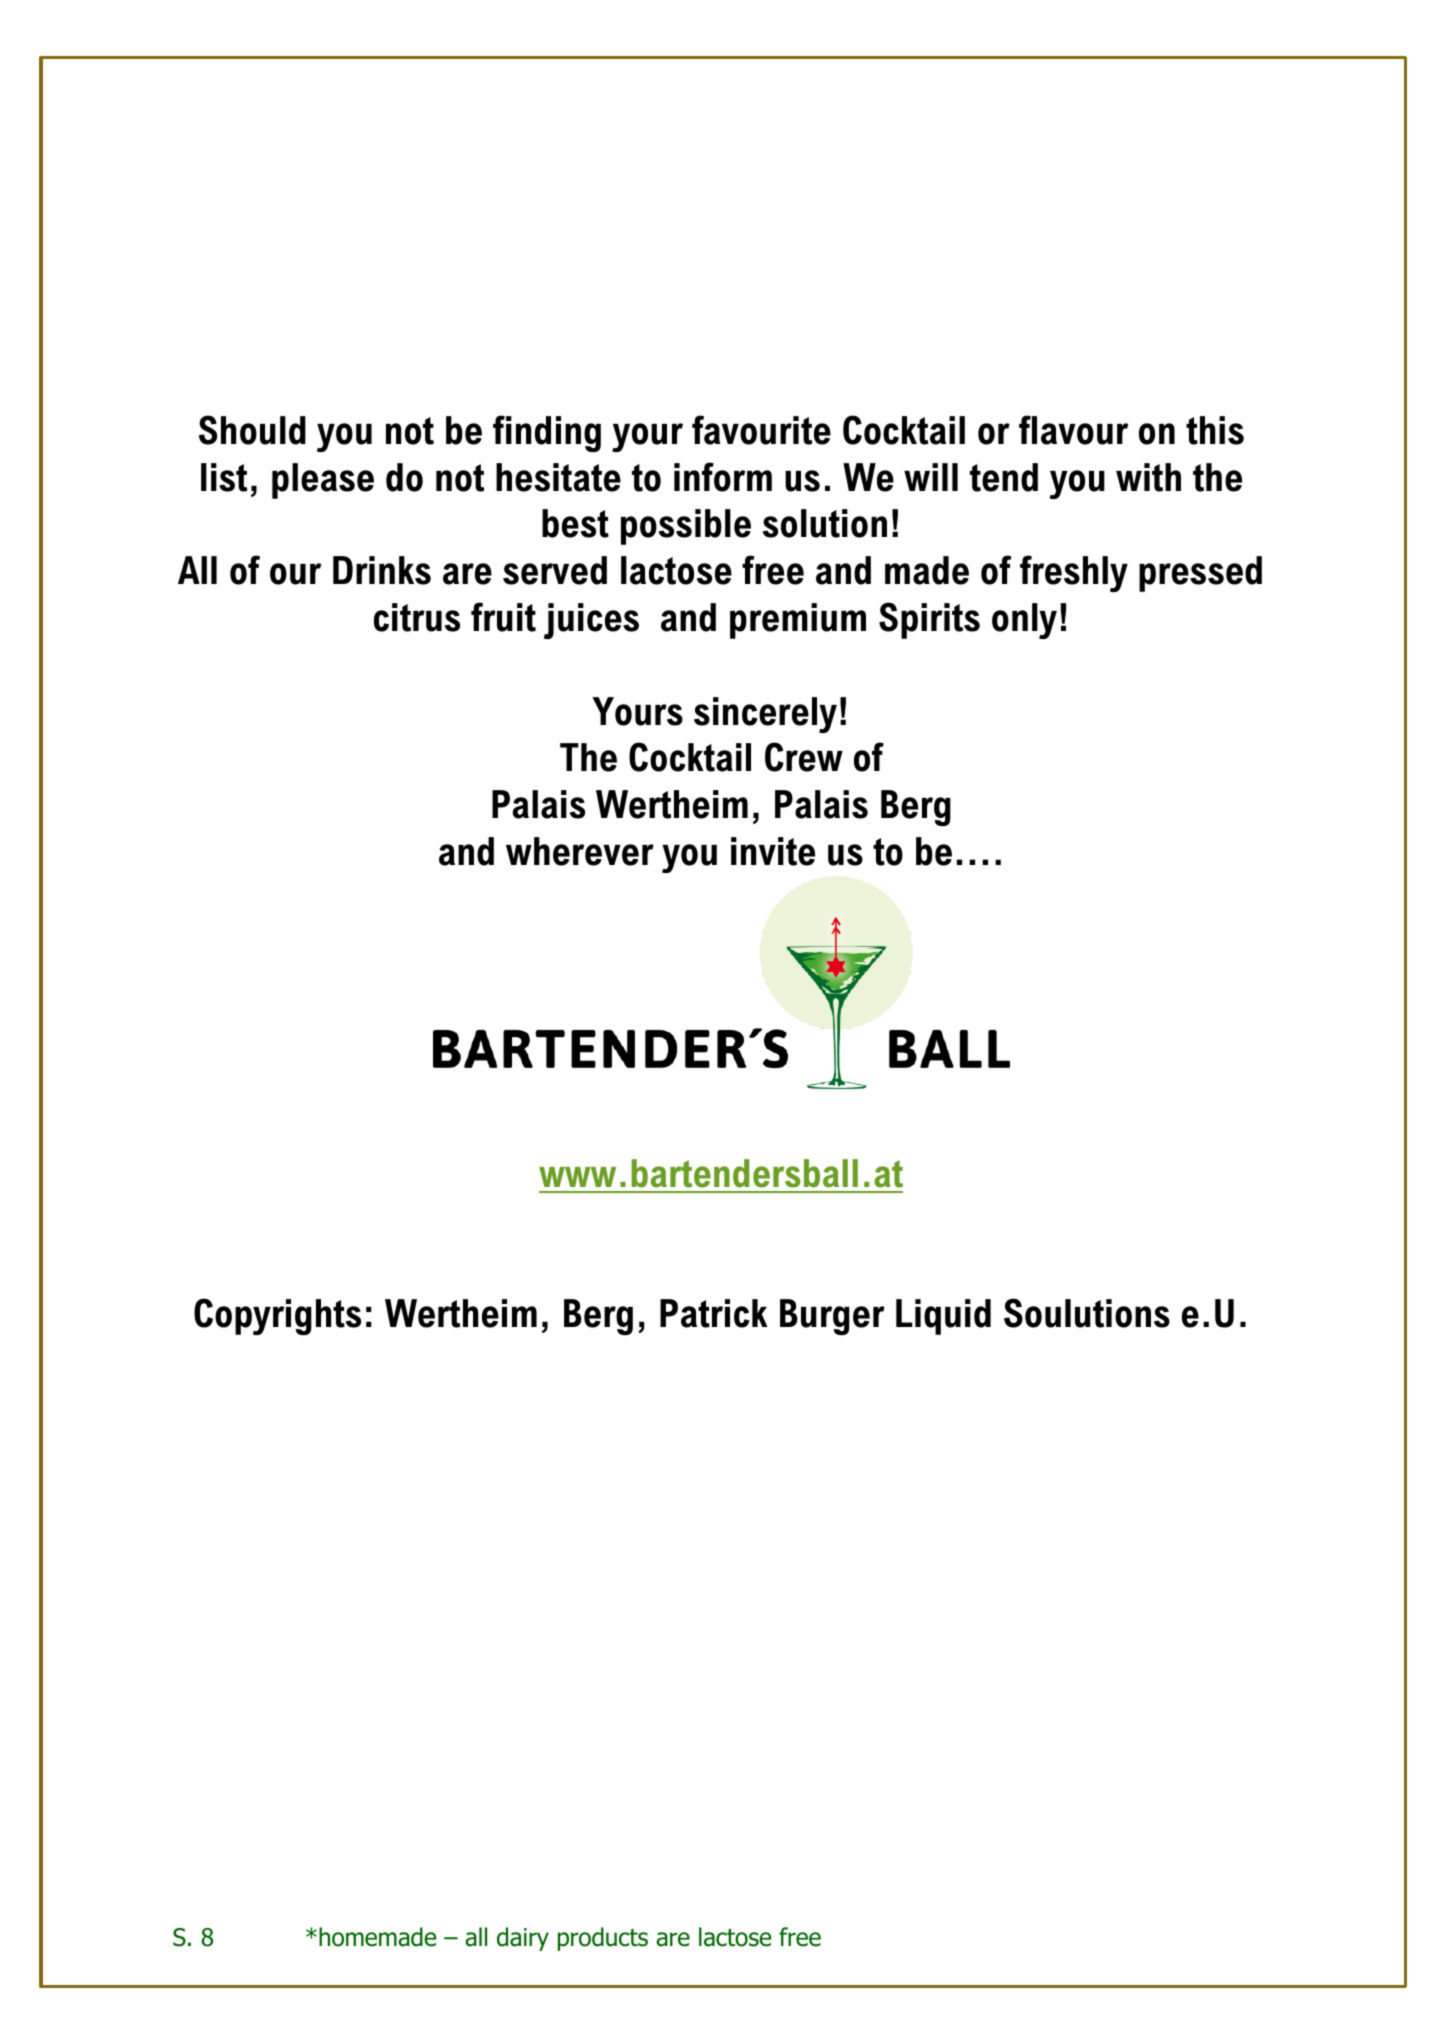 This screenshot has height=2036, width=1440. Describe the element at coordinates (804, 757) in the screenshot. I see `Crew` at that location.
